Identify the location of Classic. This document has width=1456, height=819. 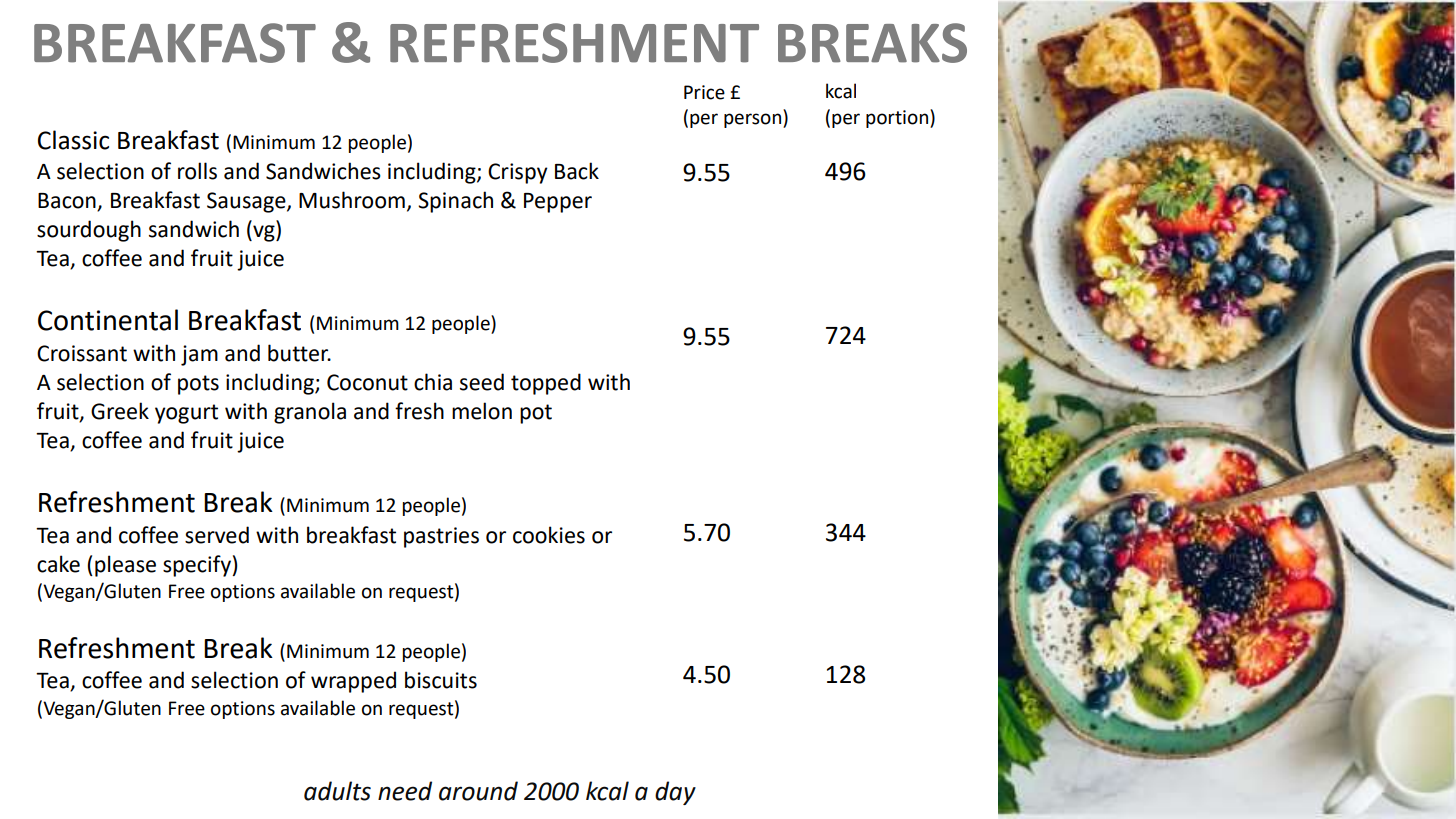
(73, 140).
